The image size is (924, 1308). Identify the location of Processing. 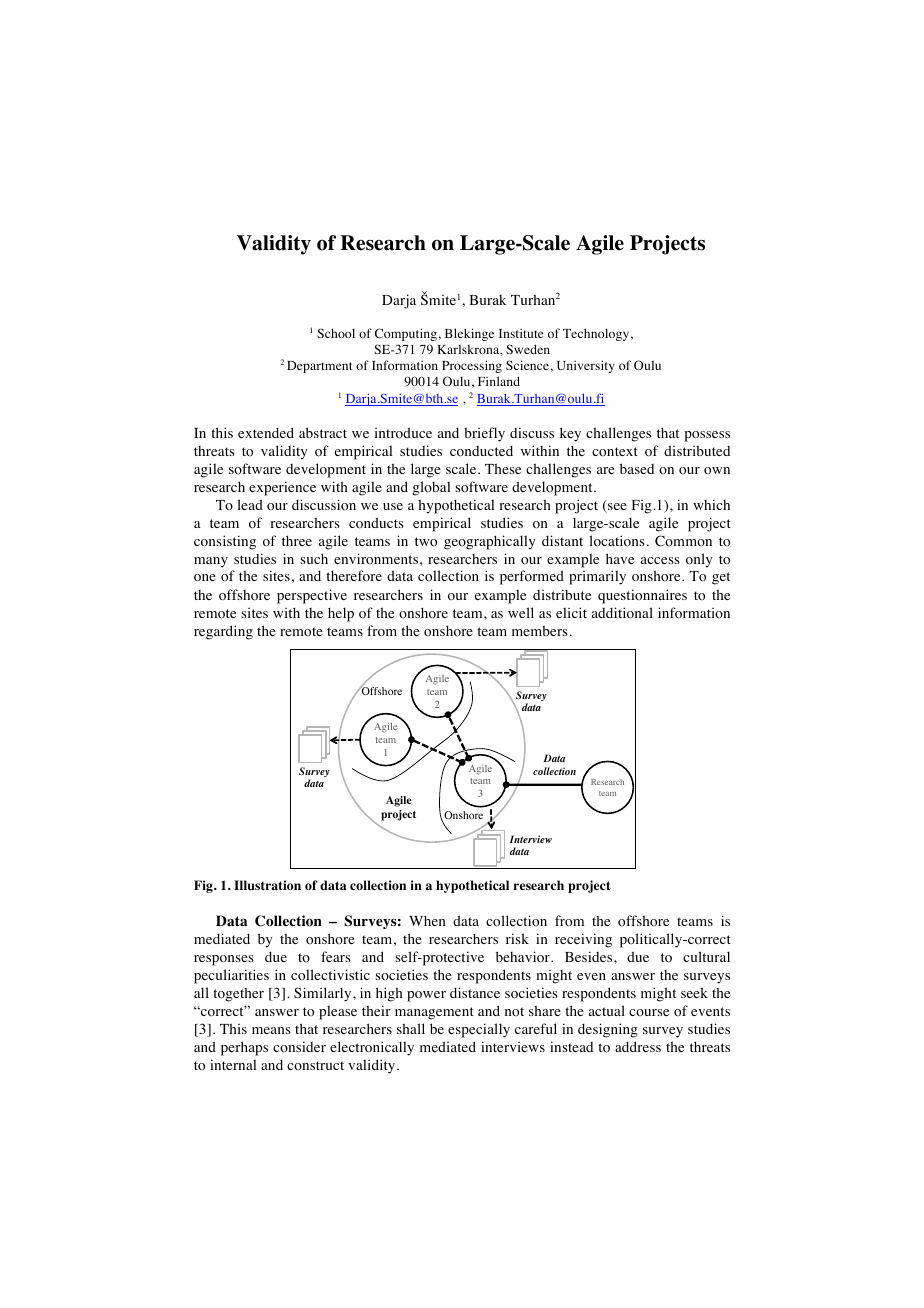
(472, 366).
